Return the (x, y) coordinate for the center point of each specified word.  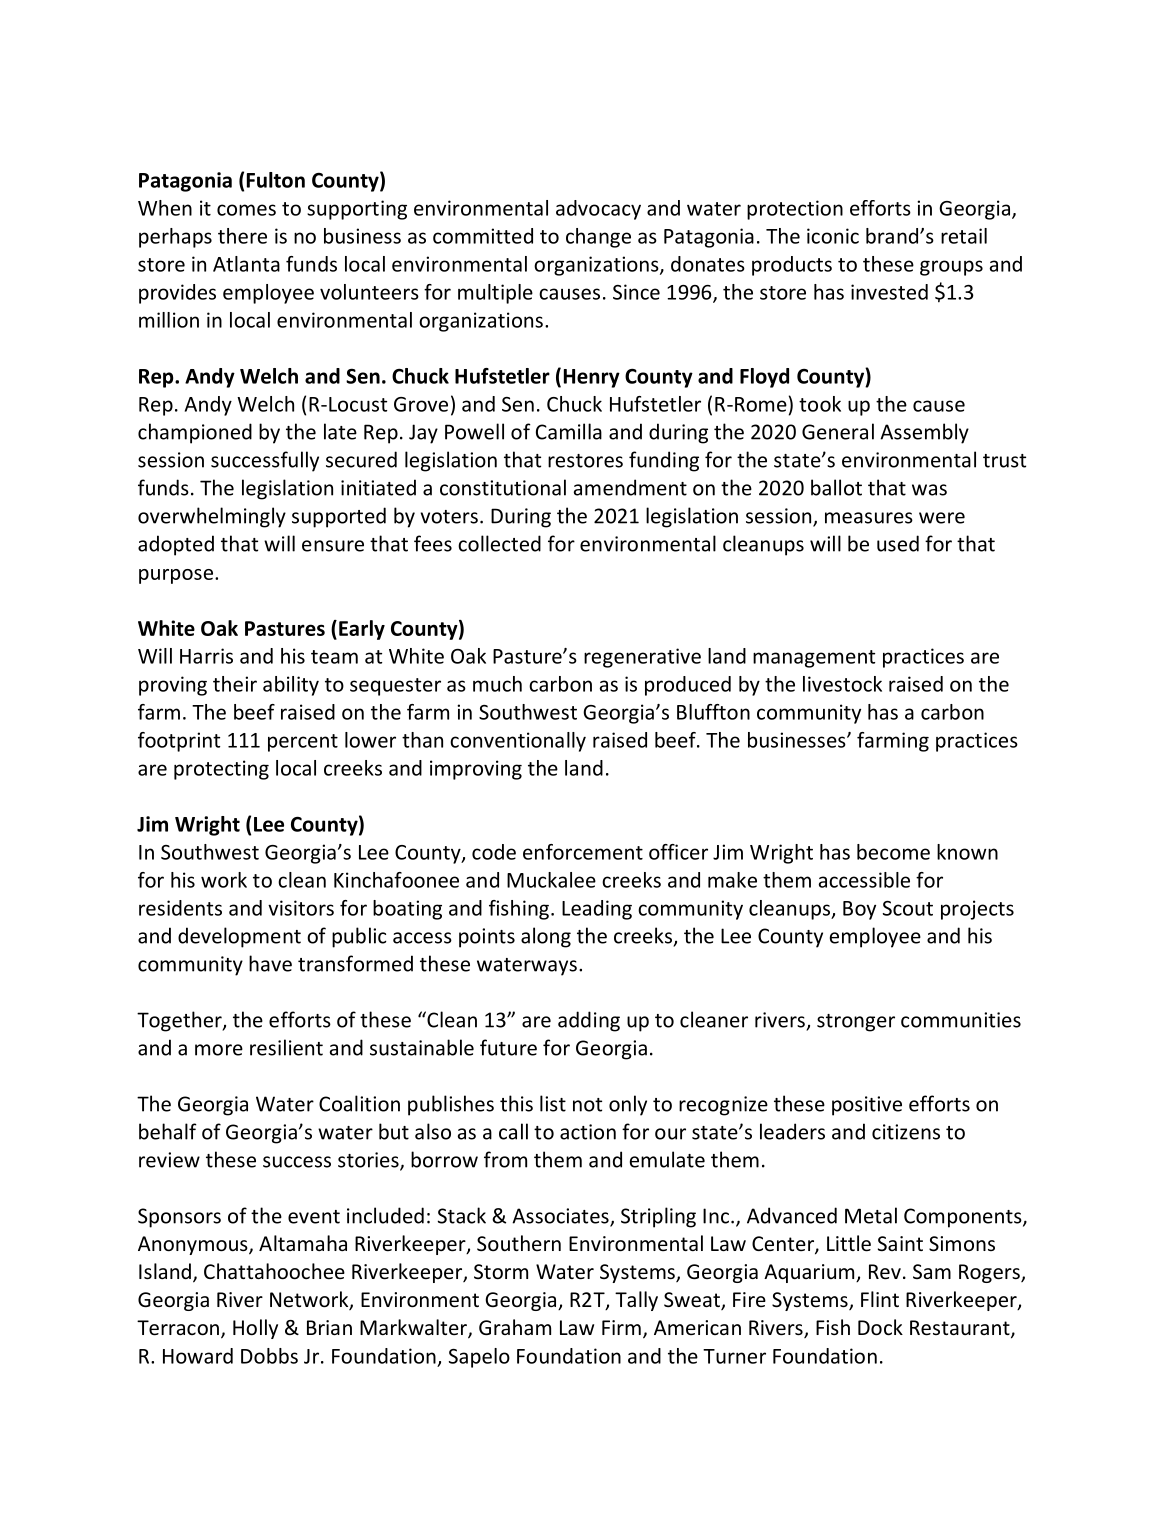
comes (246, 210)
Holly (255, 1329)
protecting (221, 770)
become (893, 852)
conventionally (518, 742)
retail (964, 236)
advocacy (598, 210)
